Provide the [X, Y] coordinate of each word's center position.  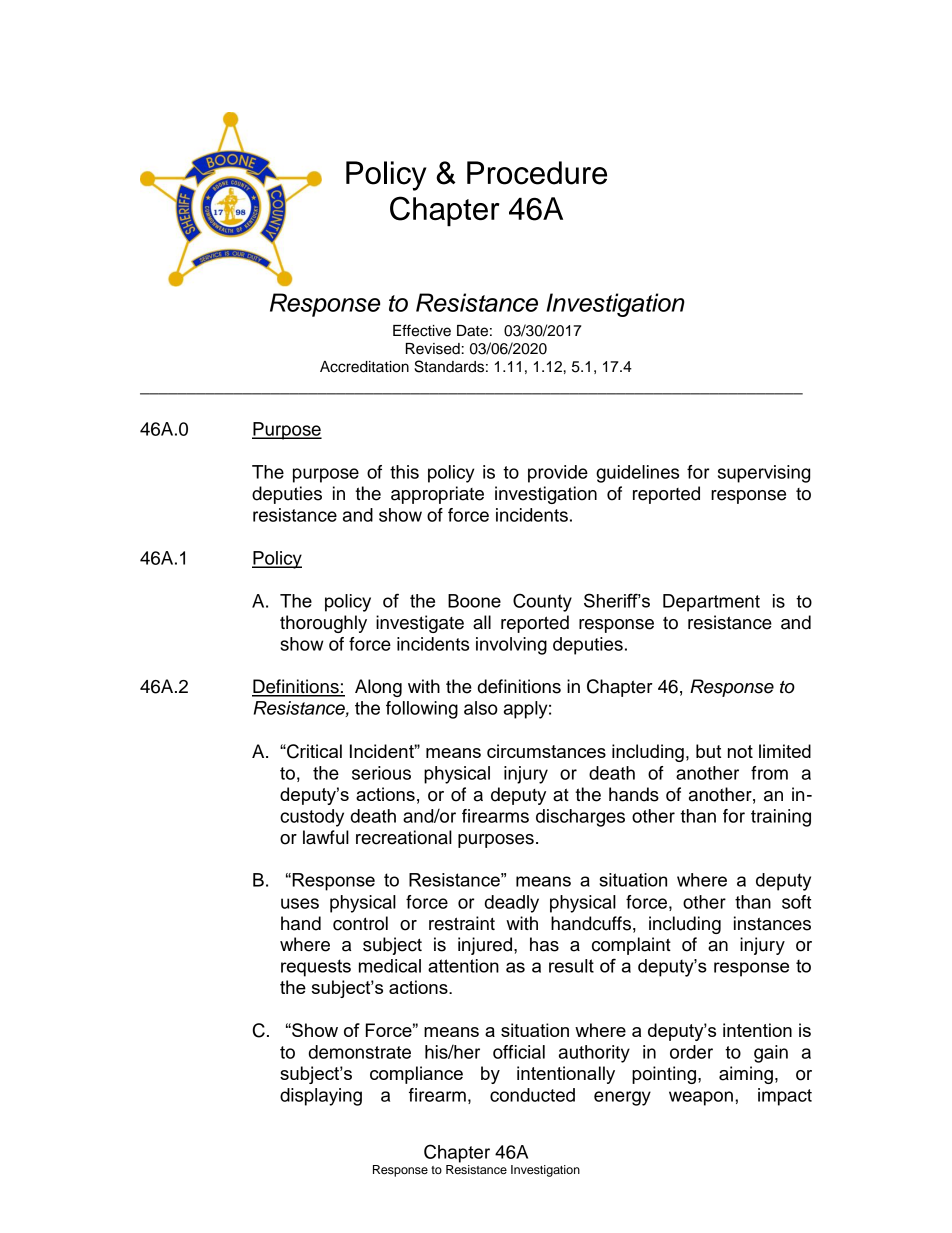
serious [381, 773]
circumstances [546, 751]
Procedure [537, 173]
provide [558, 474]
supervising [764, 474]
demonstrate [360, 1052]
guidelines [637, 474]
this [404, 472]
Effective [422, 330]
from [769, 773]
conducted [532, 1095]
